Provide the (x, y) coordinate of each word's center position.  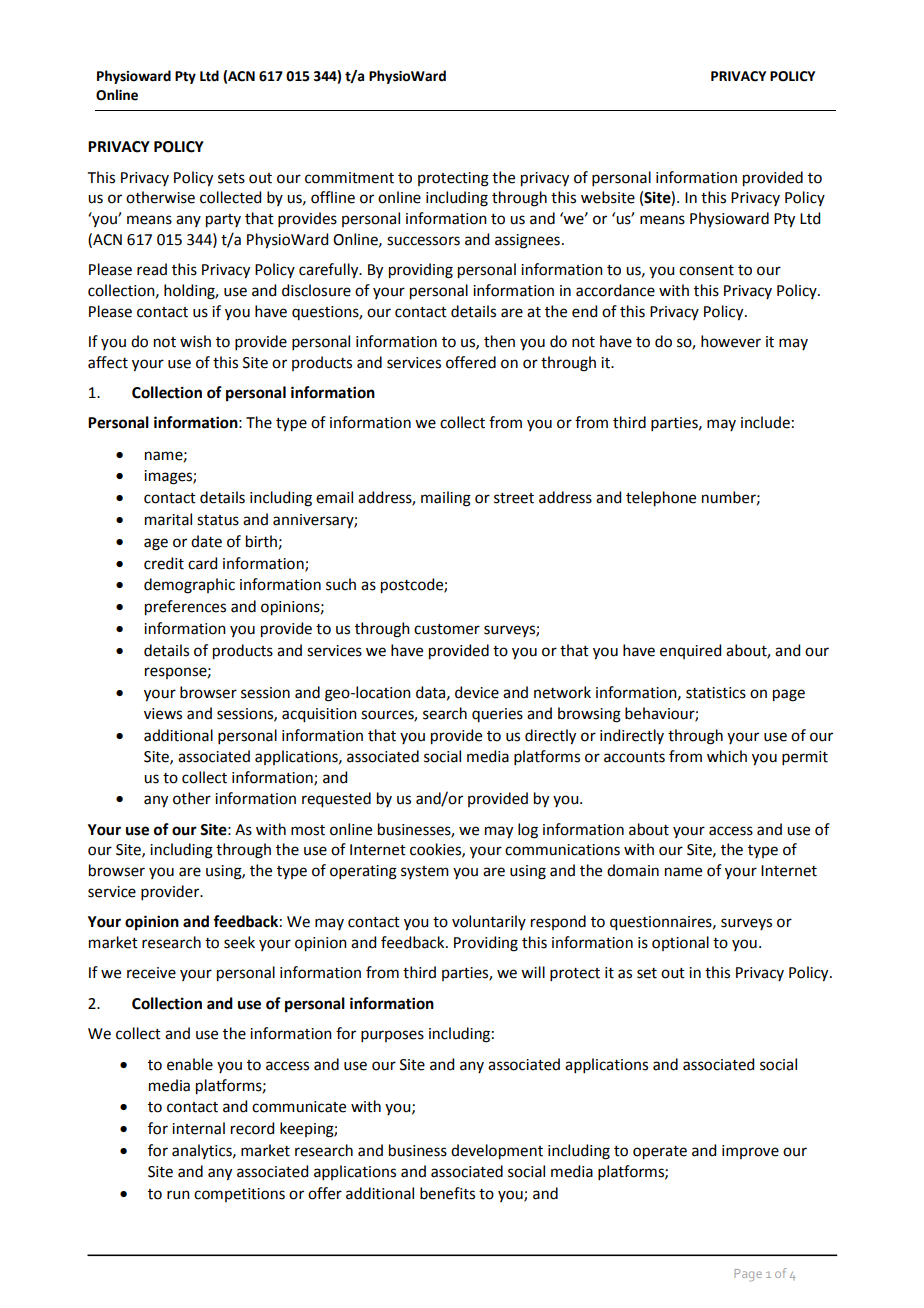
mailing (446, 499)
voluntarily (489, 922)
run (178, 1195)
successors (423, 241)
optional (680, 943)
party (223, 221)
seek (239, 942)
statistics (716, 693)
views (163, 714)
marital (168, 519)
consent (706, 270)
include (765, 422)
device (477, 692)
